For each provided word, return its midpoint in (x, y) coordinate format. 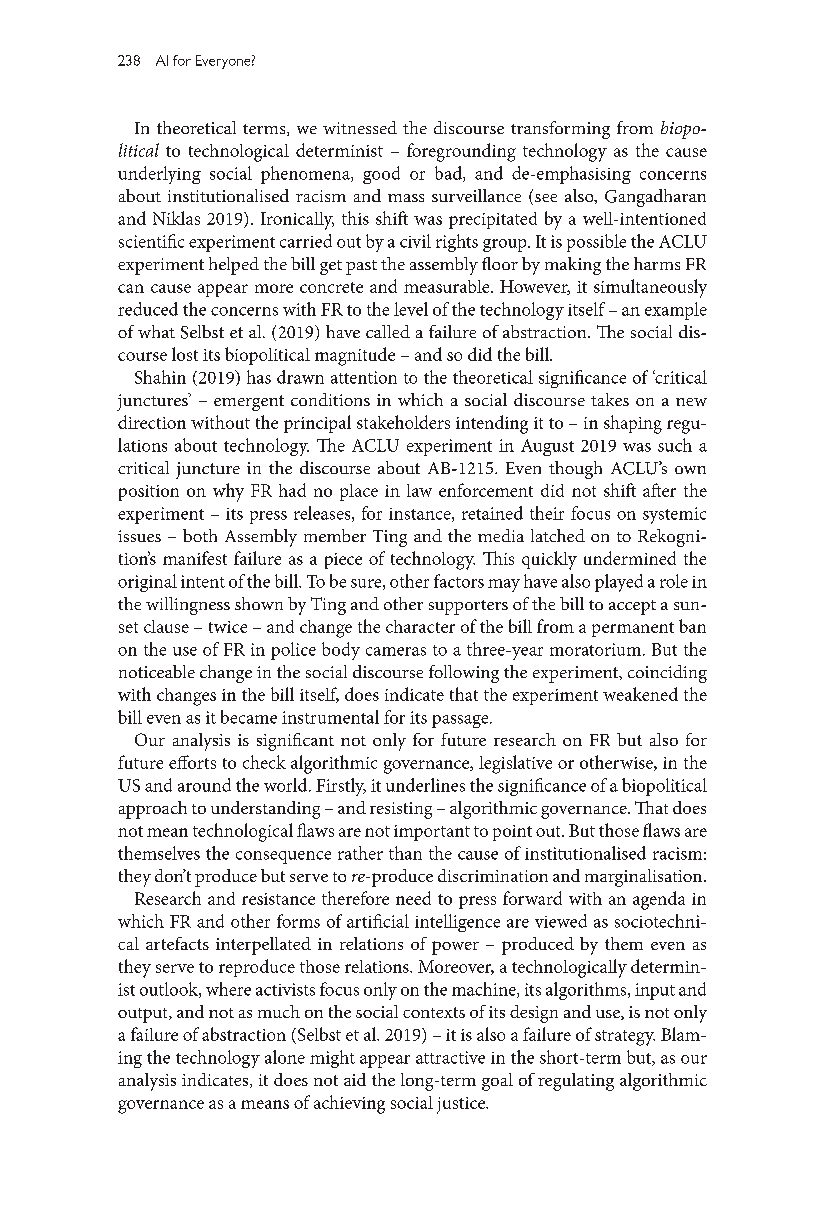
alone (285, 1057)
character (420, 626)
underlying (159, 175)
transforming (560, 130)
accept (632, 607)
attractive (450, 1057)
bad (449, 174)
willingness (188, 606)
